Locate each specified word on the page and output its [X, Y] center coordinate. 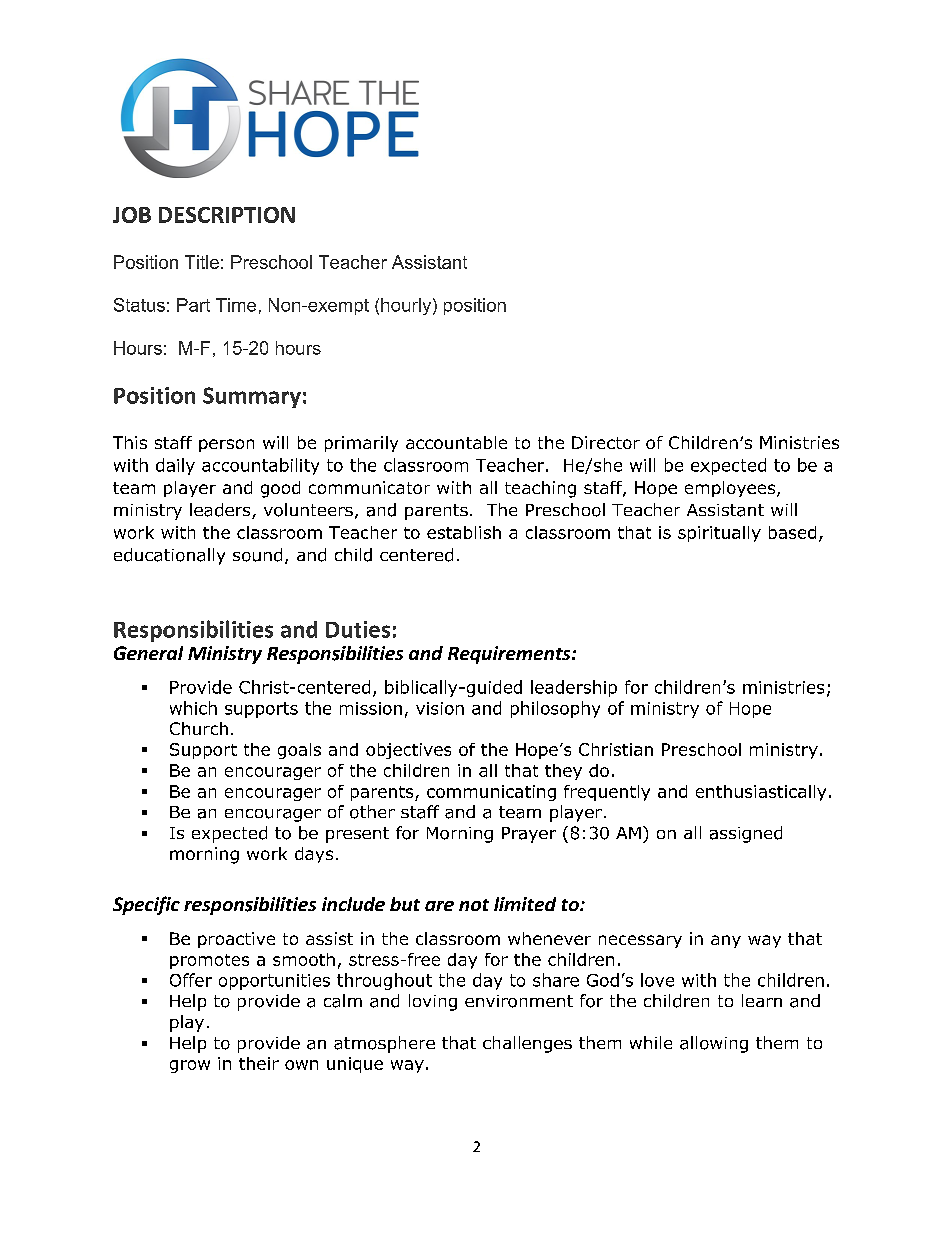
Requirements [510, 655]
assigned [746, 834]
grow [190, 1066]
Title [202, 262]
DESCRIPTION [227, 215]
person [226, 445]
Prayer [529, 835]
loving [433, 1002]
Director [606, 442]
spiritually [719, 534]
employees [731, 489]
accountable [456, 442]
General [148, 653]
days [314, 855]
